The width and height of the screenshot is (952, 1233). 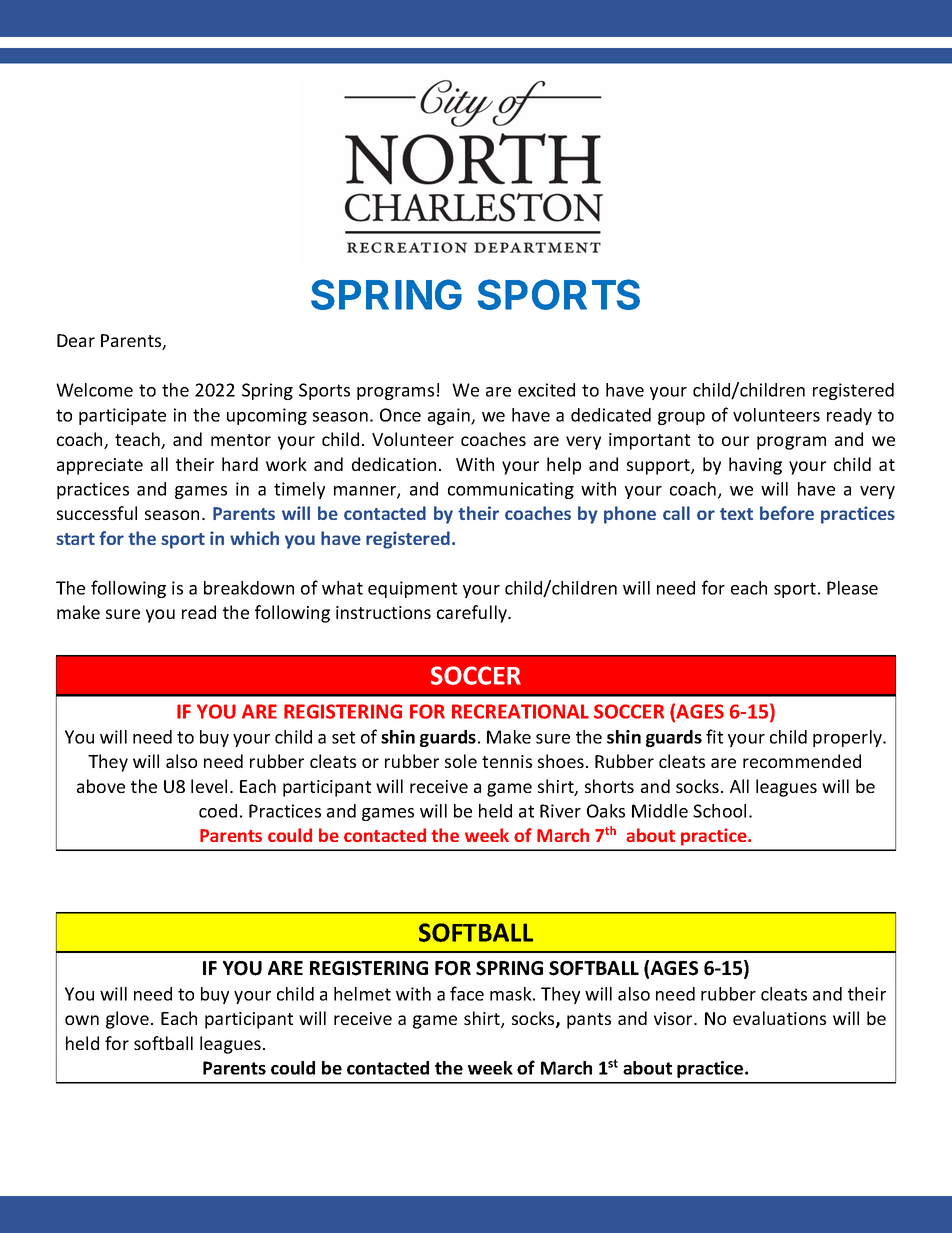 I want to click on RECREATIONAL, so click(x=520, y=711).
